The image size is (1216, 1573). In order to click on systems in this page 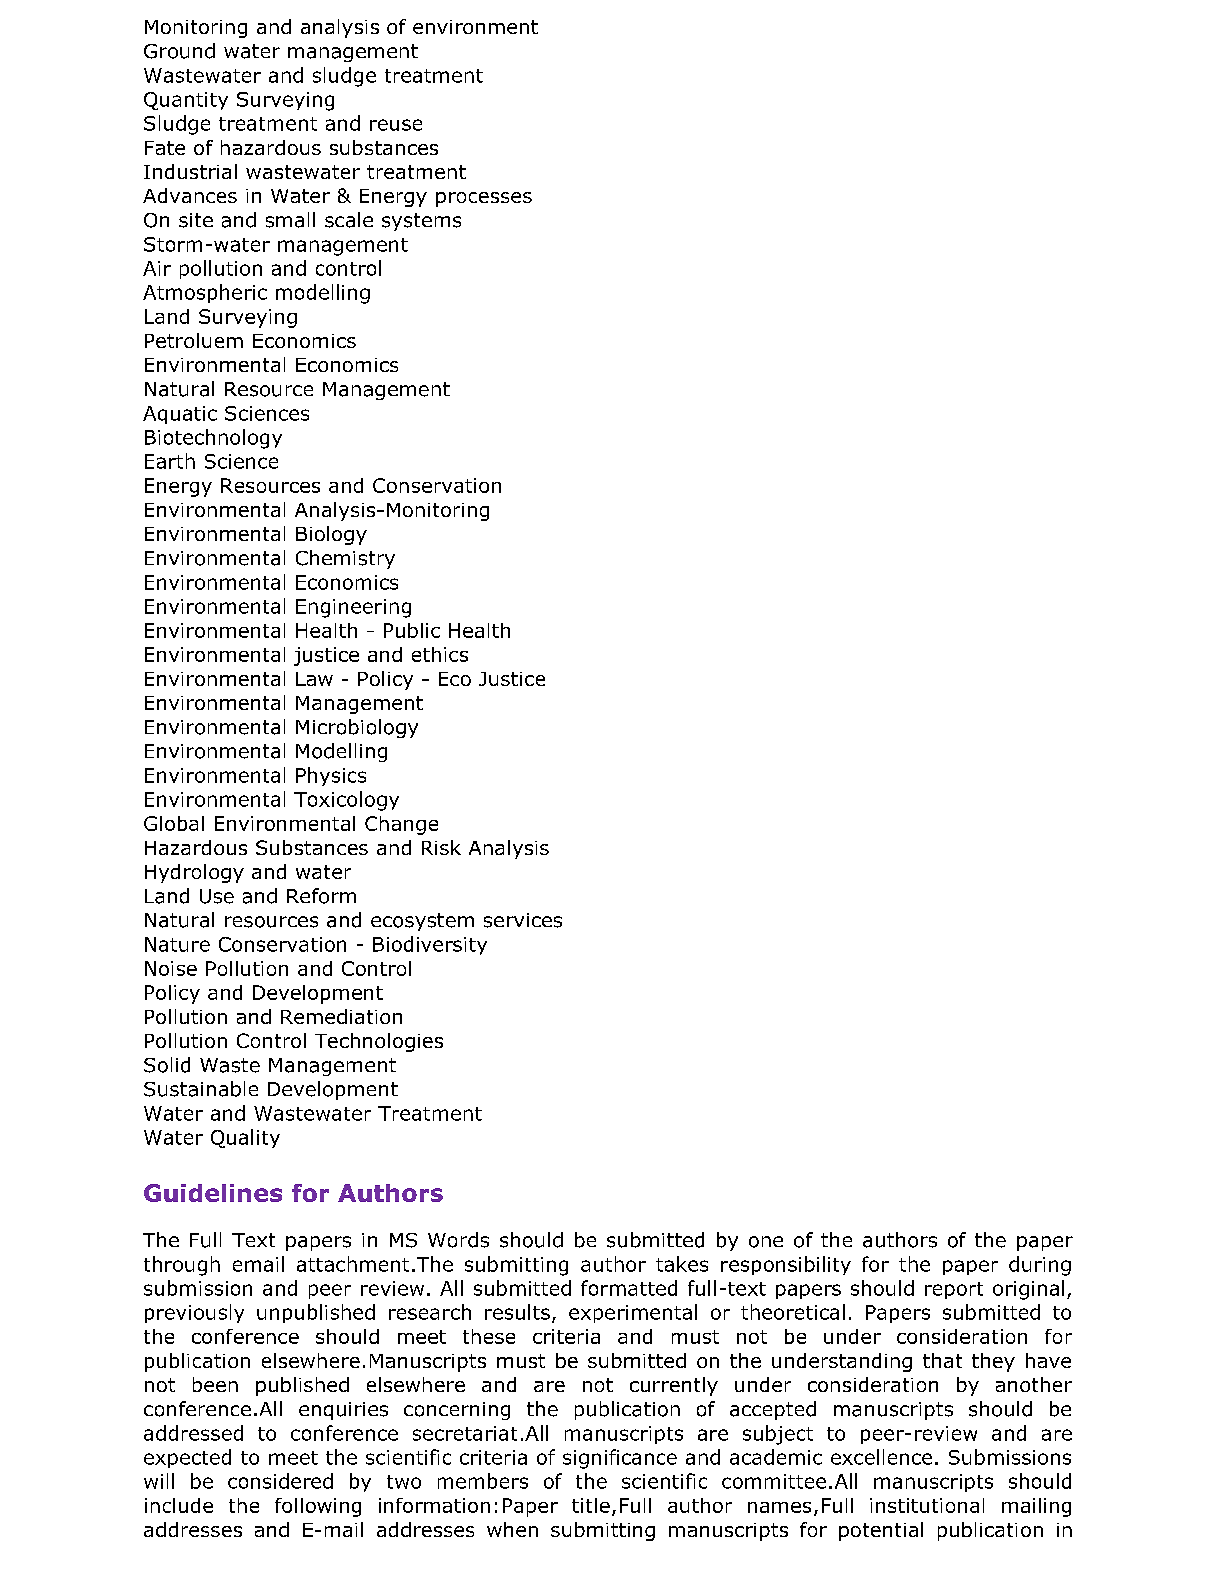, I will do `click(421, 222)`.
